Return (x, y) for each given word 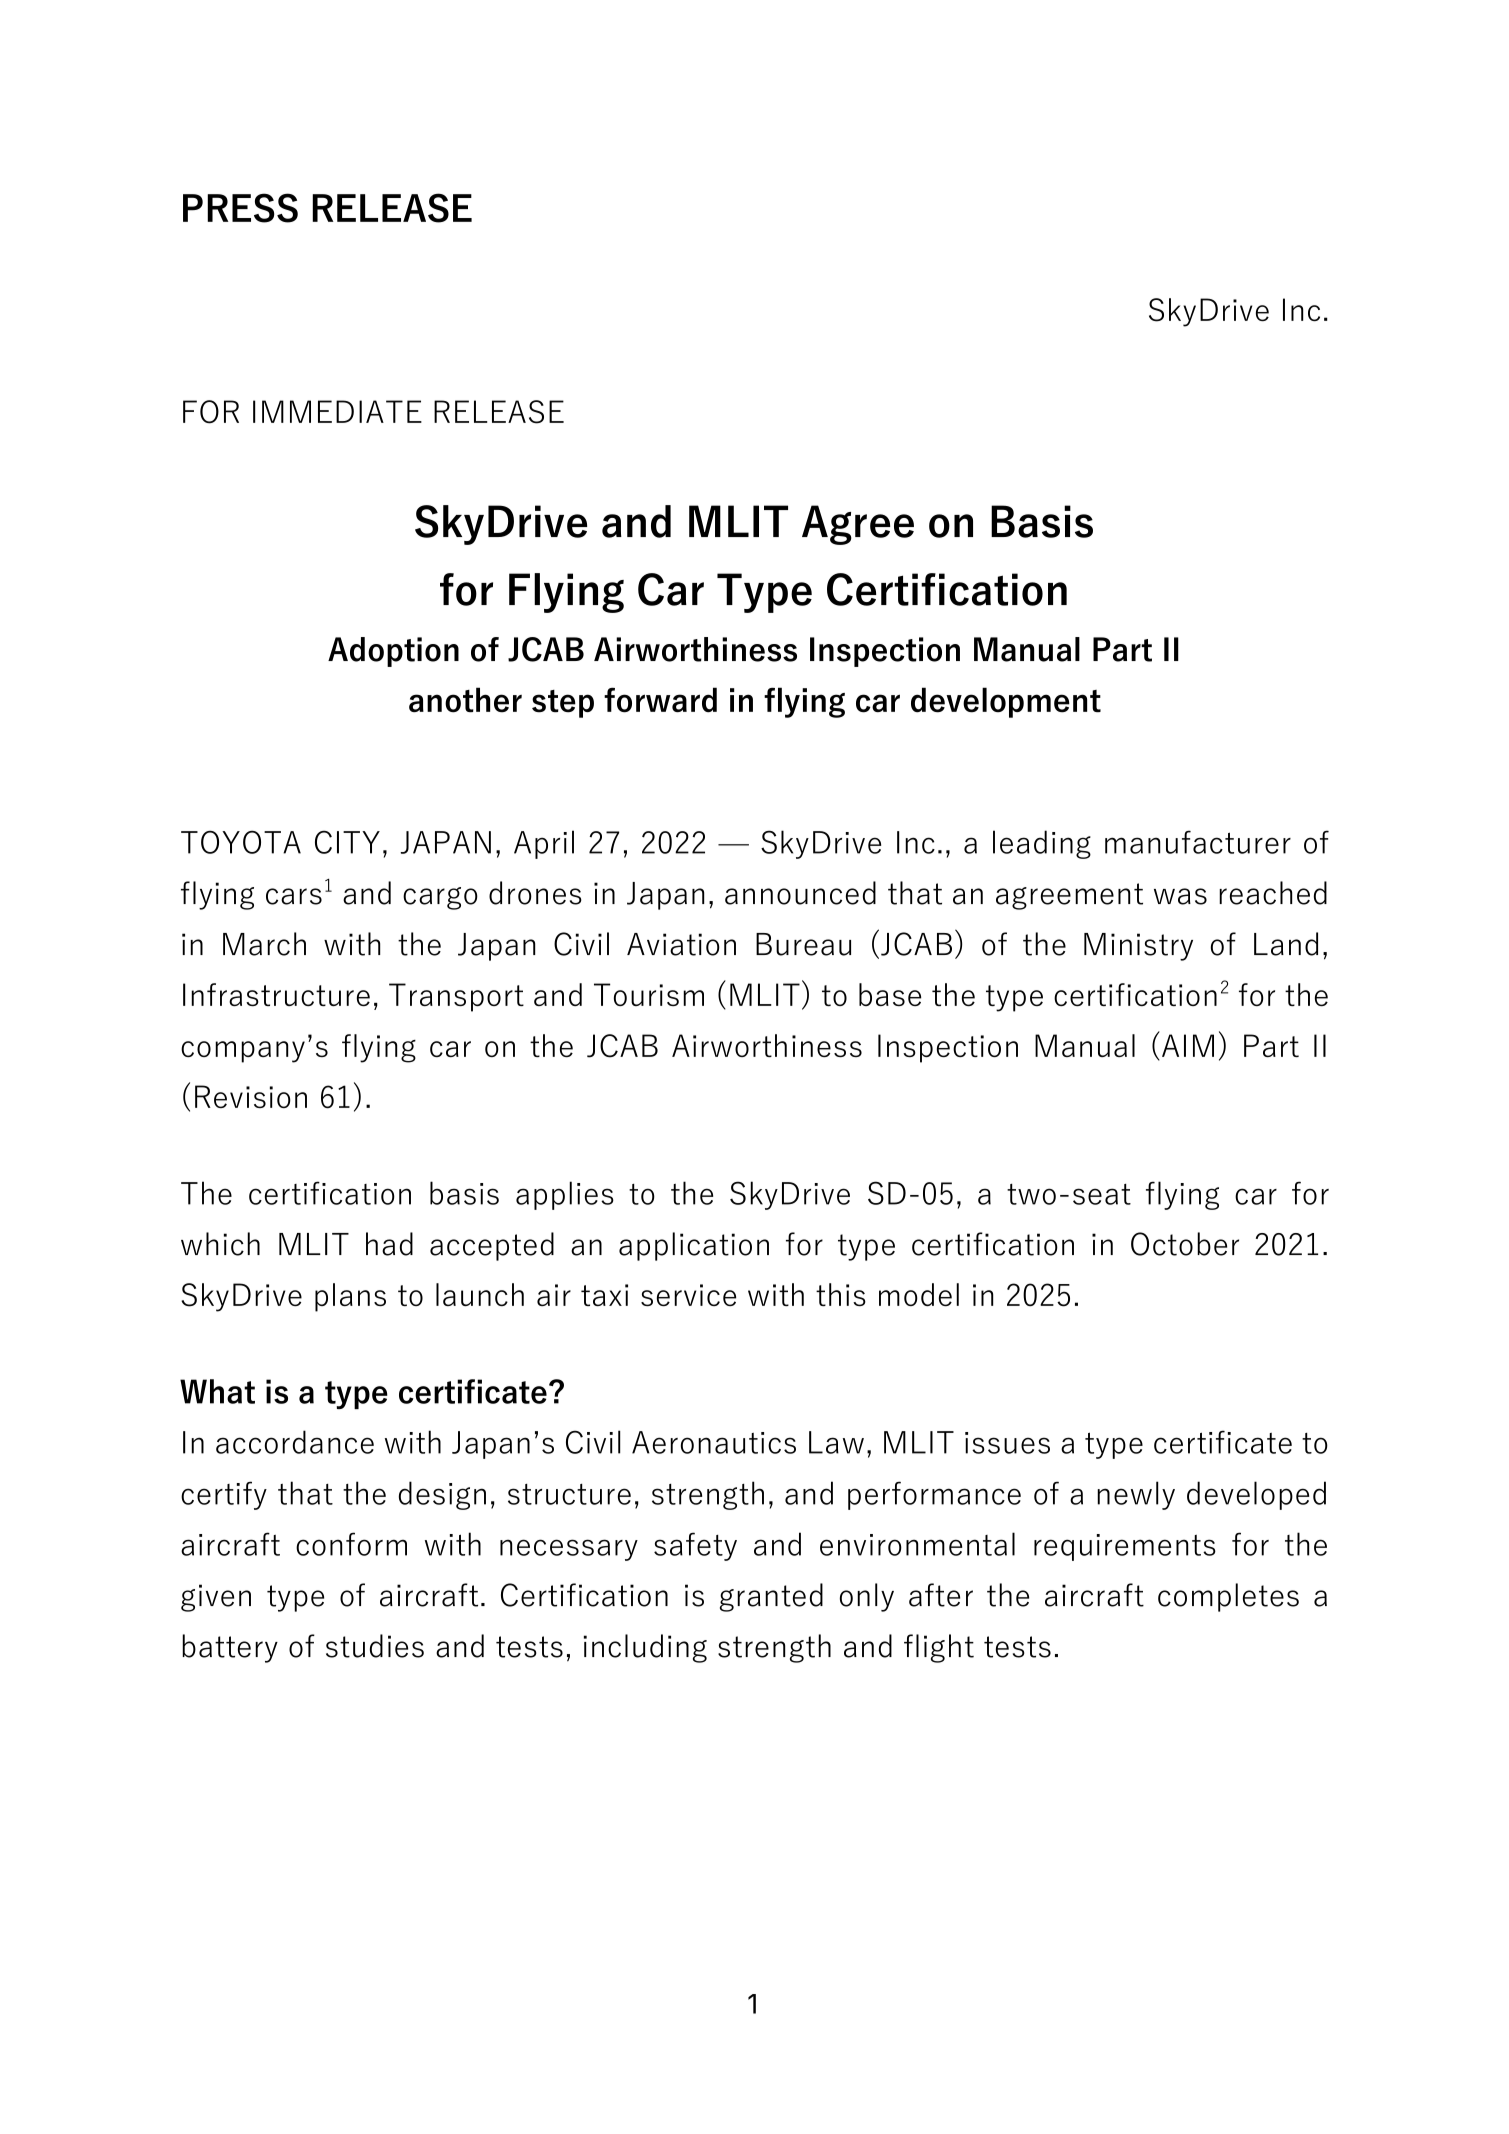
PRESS (240, 208)
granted (771, 1597)
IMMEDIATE (337, 411)
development (1006, 702)
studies (375, 1646)
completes (1228, 1597)
